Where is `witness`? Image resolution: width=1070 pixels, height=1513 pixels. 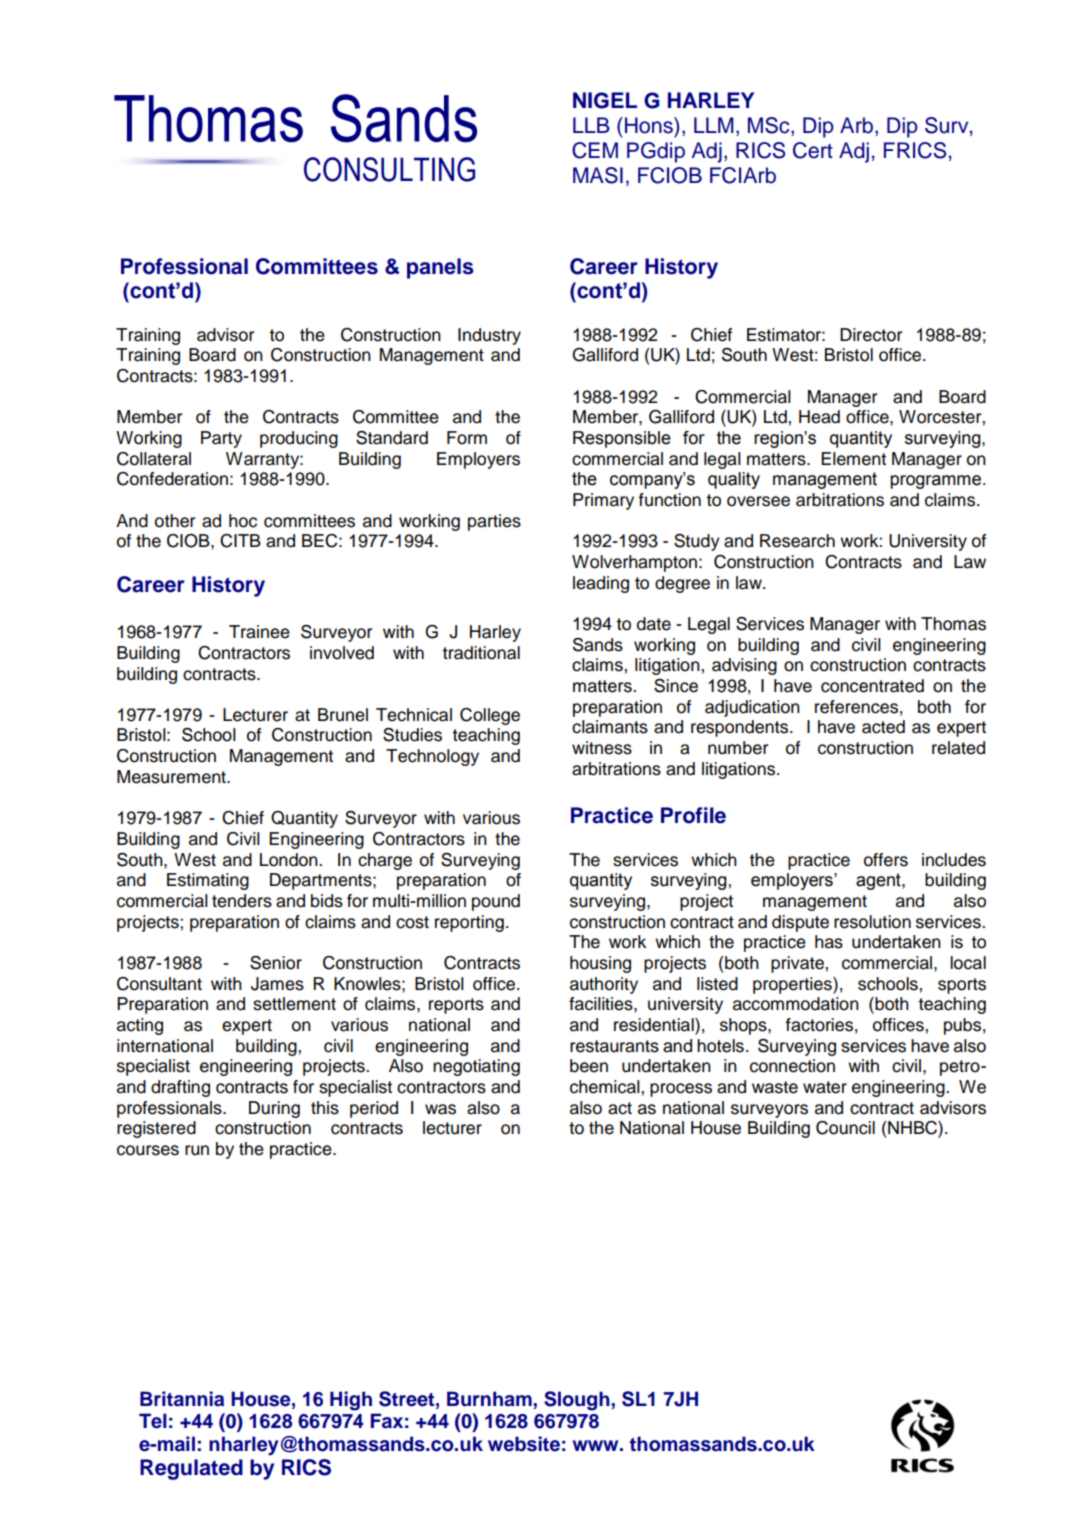
witness is located at coordinates (602, 748).
